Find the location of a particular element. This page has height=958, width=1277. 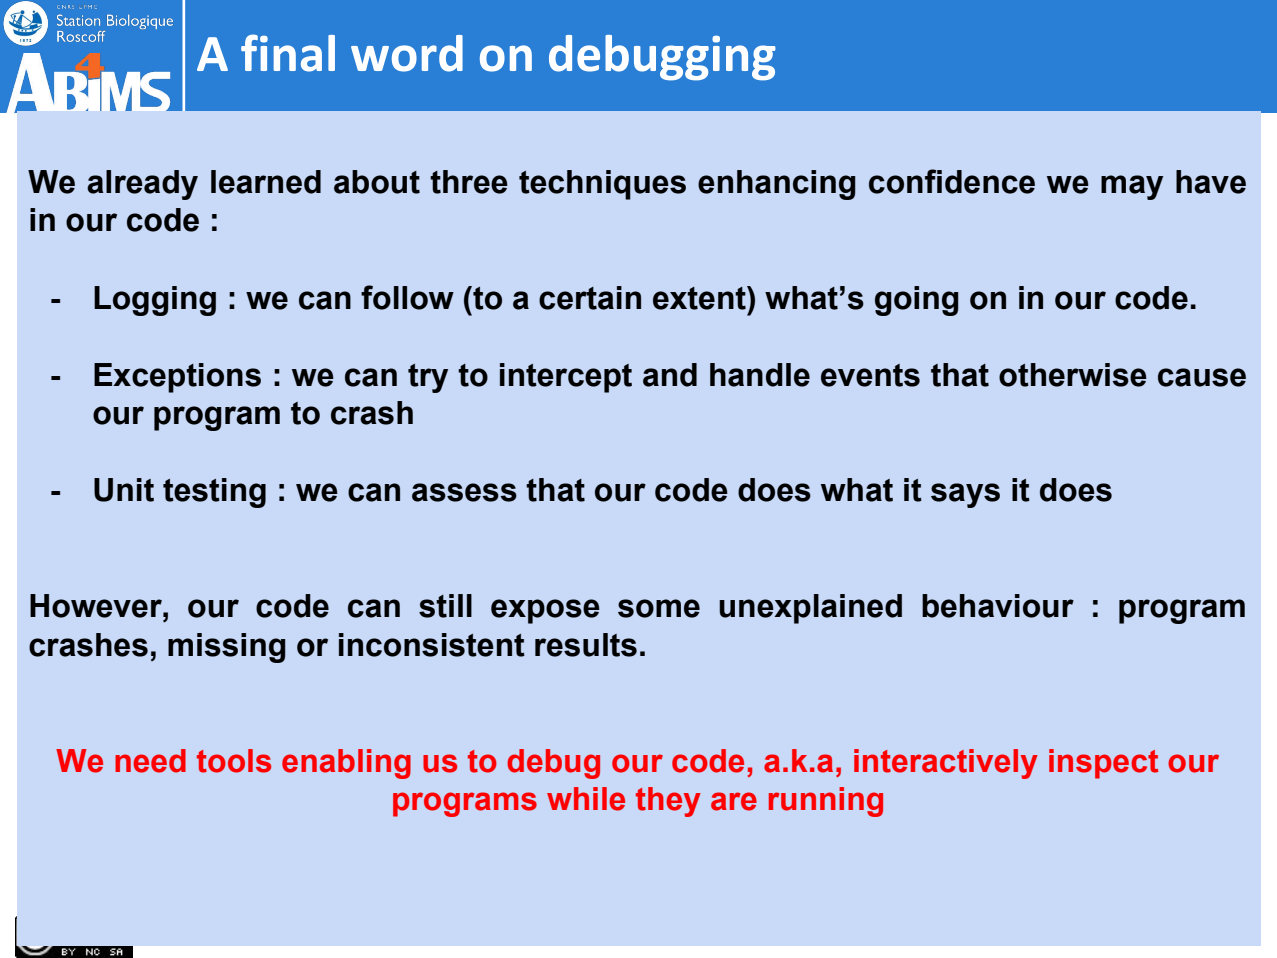

otherwise is located at coordinates (1073, 375).
